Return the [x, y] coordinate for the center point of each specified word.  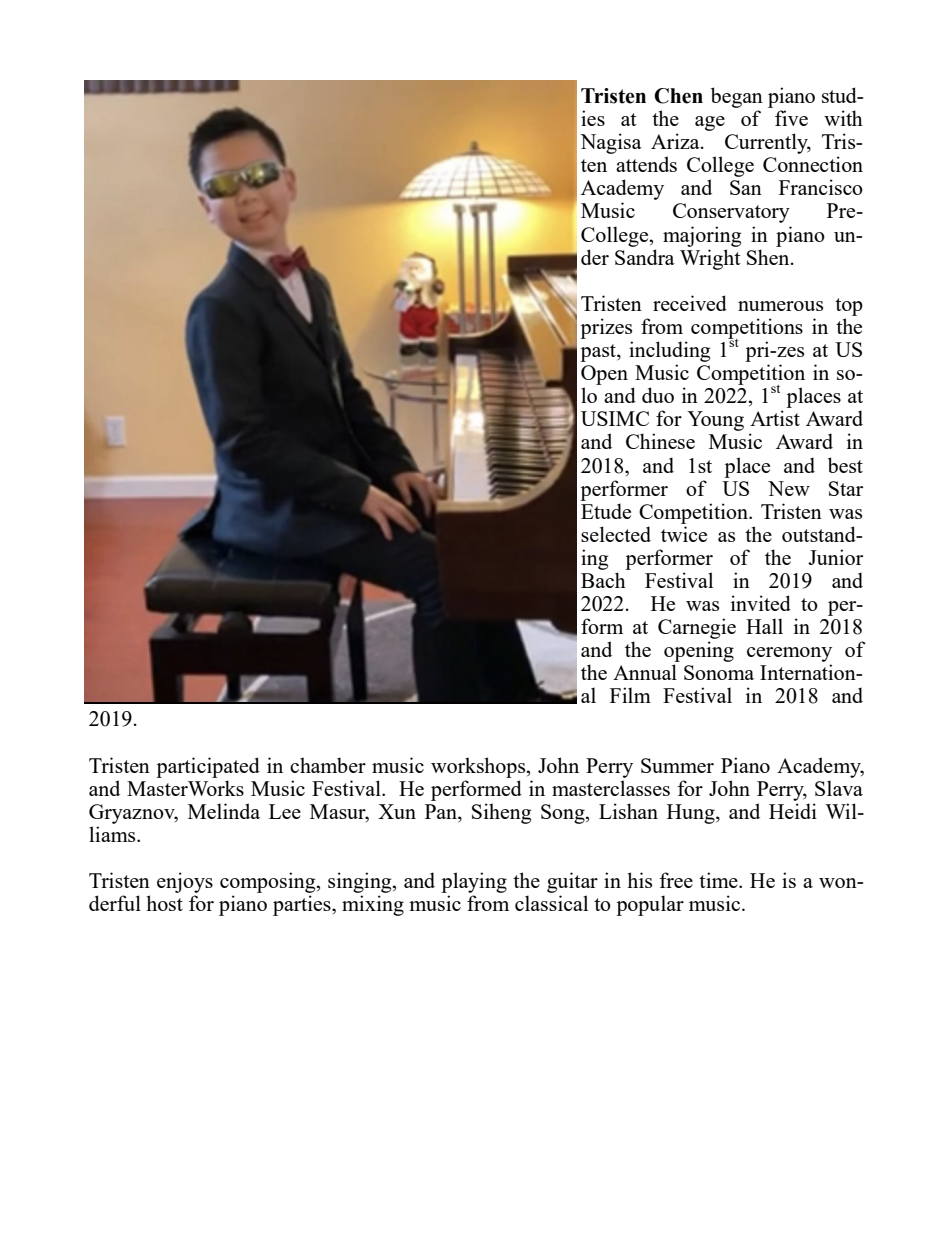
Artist [775, 418]
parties [303, 905]
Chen [678, 96]
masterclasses [611, 788]
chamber [328, 765]
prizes [606, 328]
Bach [603, 580]
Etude [606, 511]
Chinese [660, 441]
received [690, 303]
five [791, 118]
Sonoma [719, 672]
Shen [769, 257]
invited [761, 603]
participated [208, 767]
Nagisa [611, 143]
